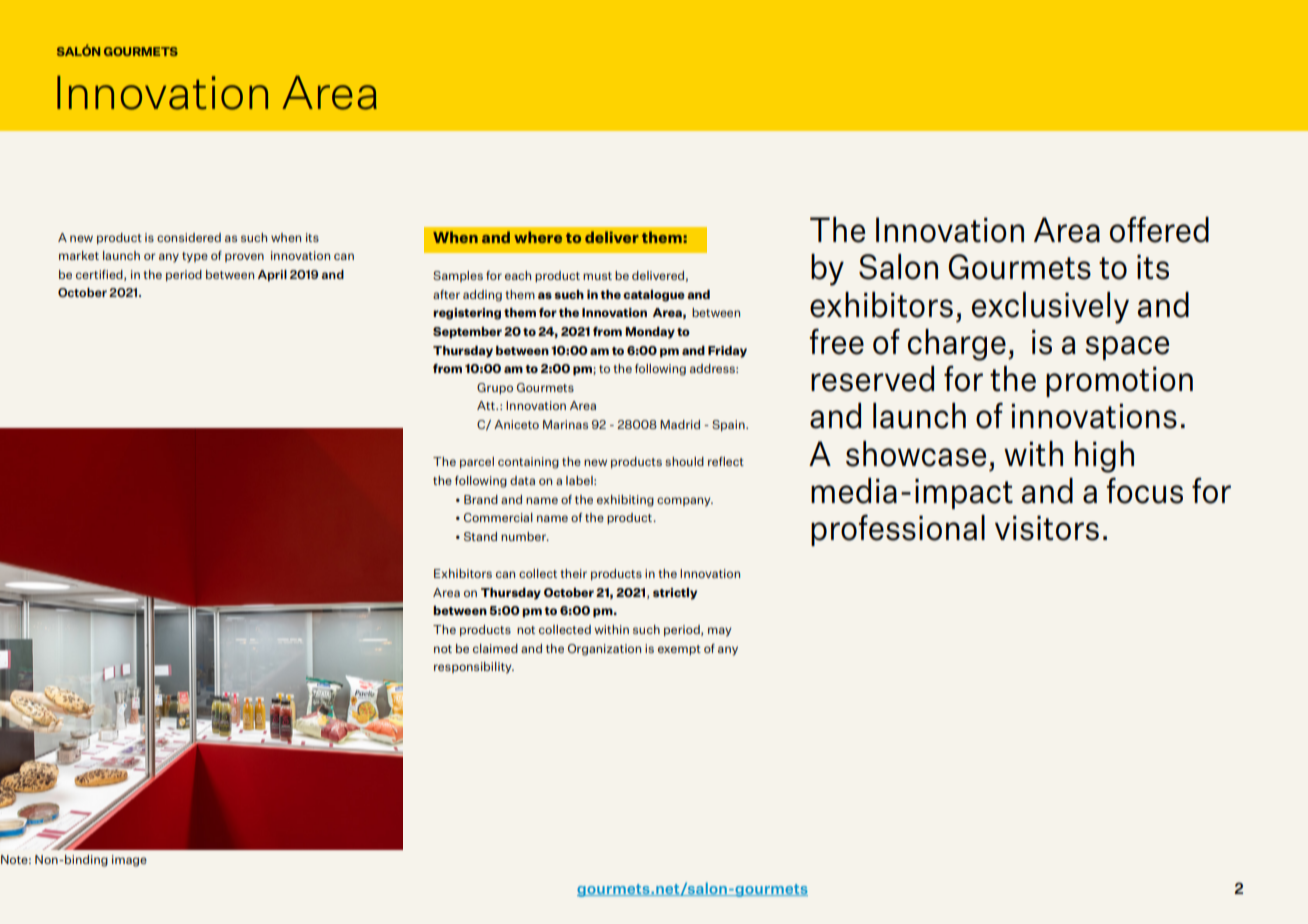 This screenshot has height=924, width=1308. I want to click on Stand, so click(480, 536).
